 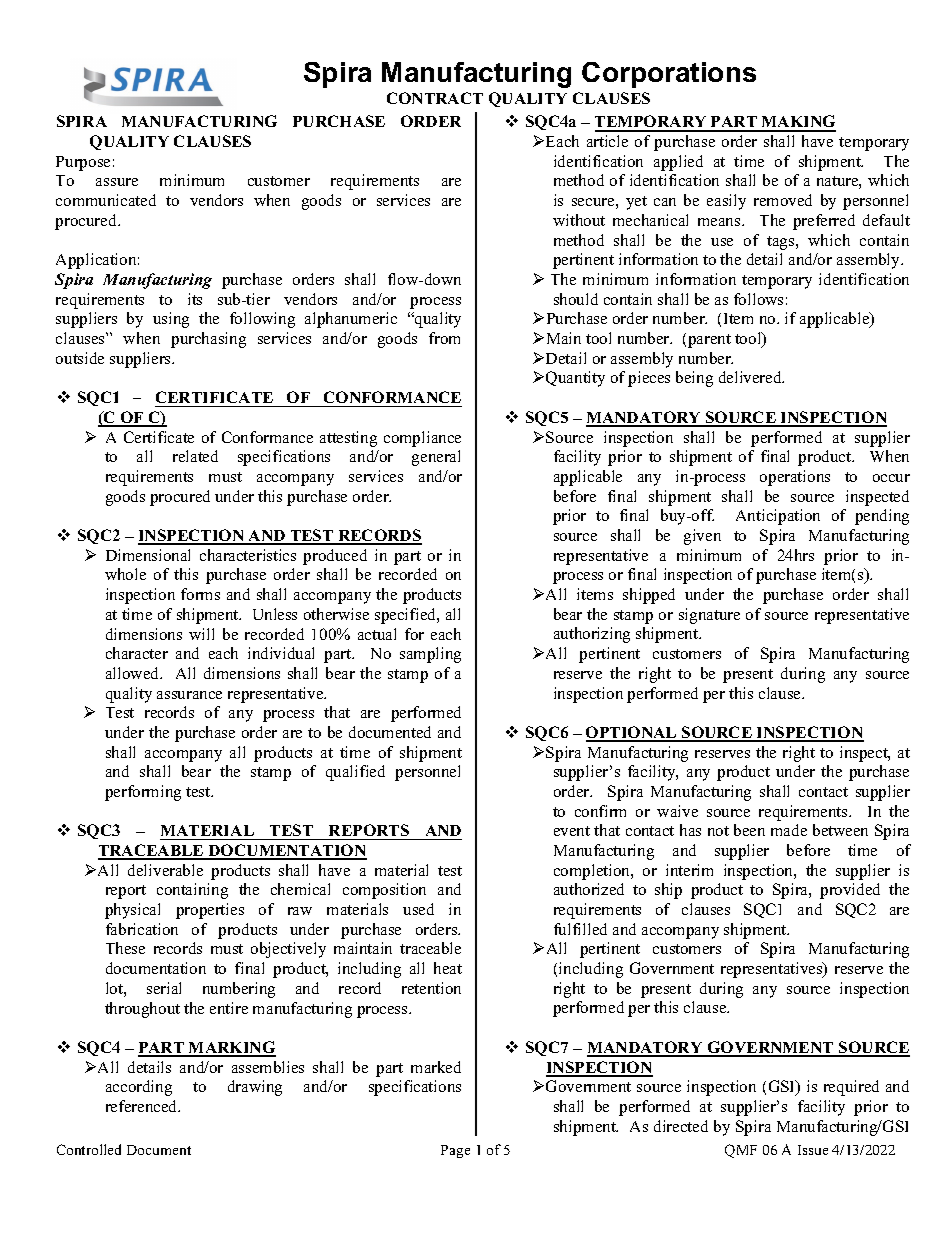 I want to click on Page, so click(x=455, y=1151).
